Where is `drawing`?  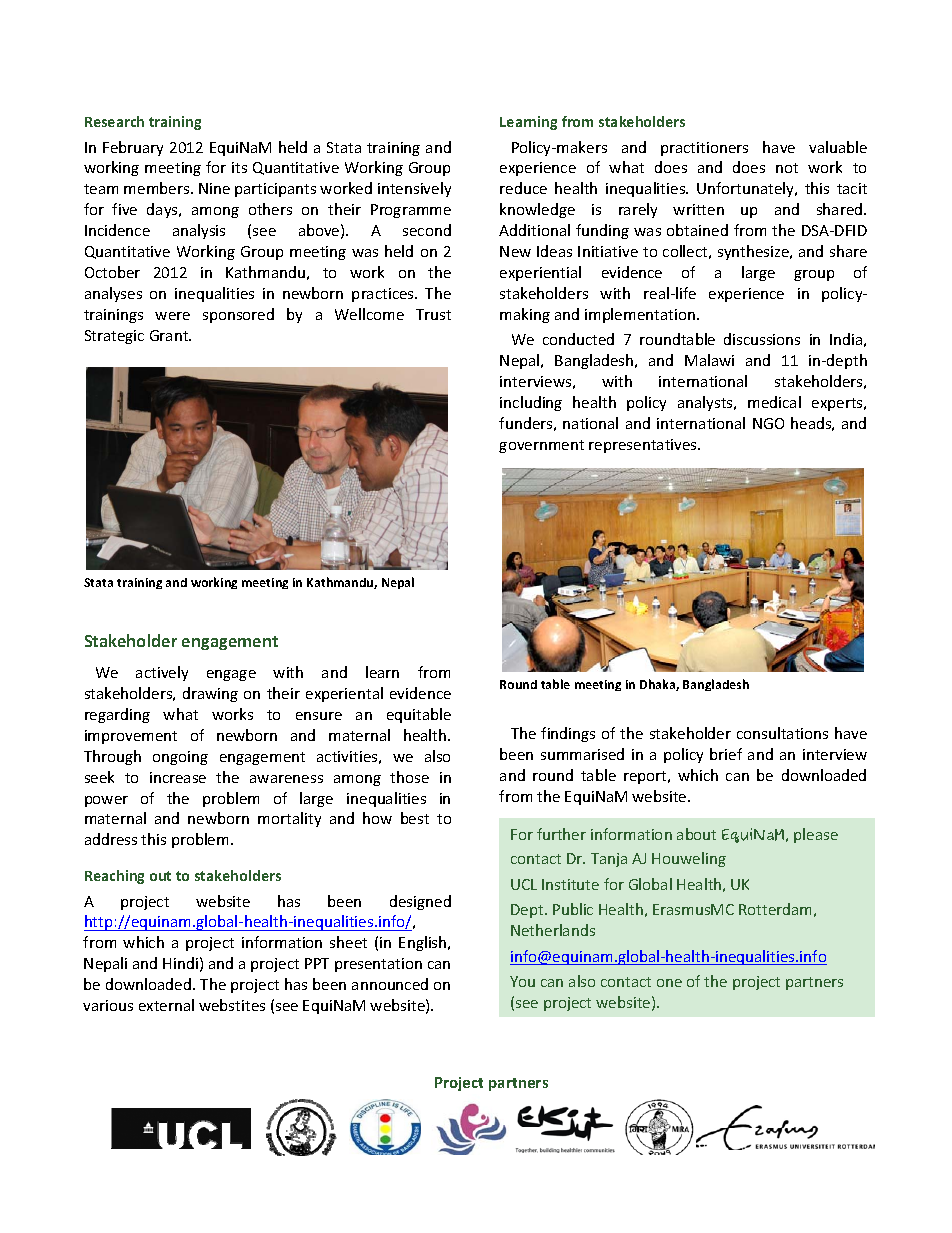 drawing is located at coordinates (210, 694).
